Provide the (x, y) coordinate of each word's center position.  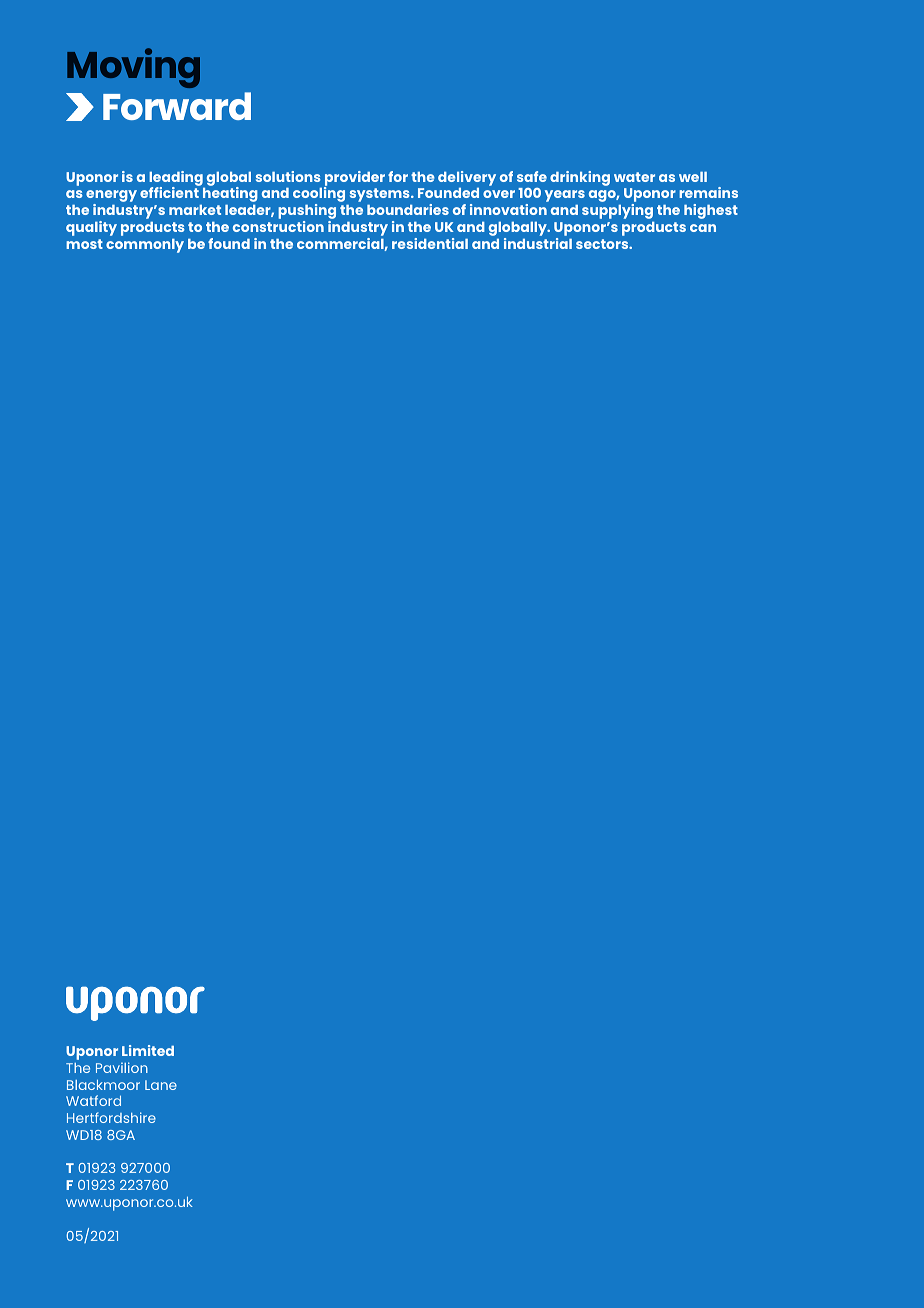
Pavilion (122, 1067)
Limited (148, 1050)
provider (354, 179)
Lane (161, 1085)
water (634, 177)
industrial (538, 242)
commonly (145, 246)
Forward (177, 106)
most (84, 244)
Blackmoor (103, 1085)
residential (430, 243)
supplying (617, 211)
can (703, 228)
